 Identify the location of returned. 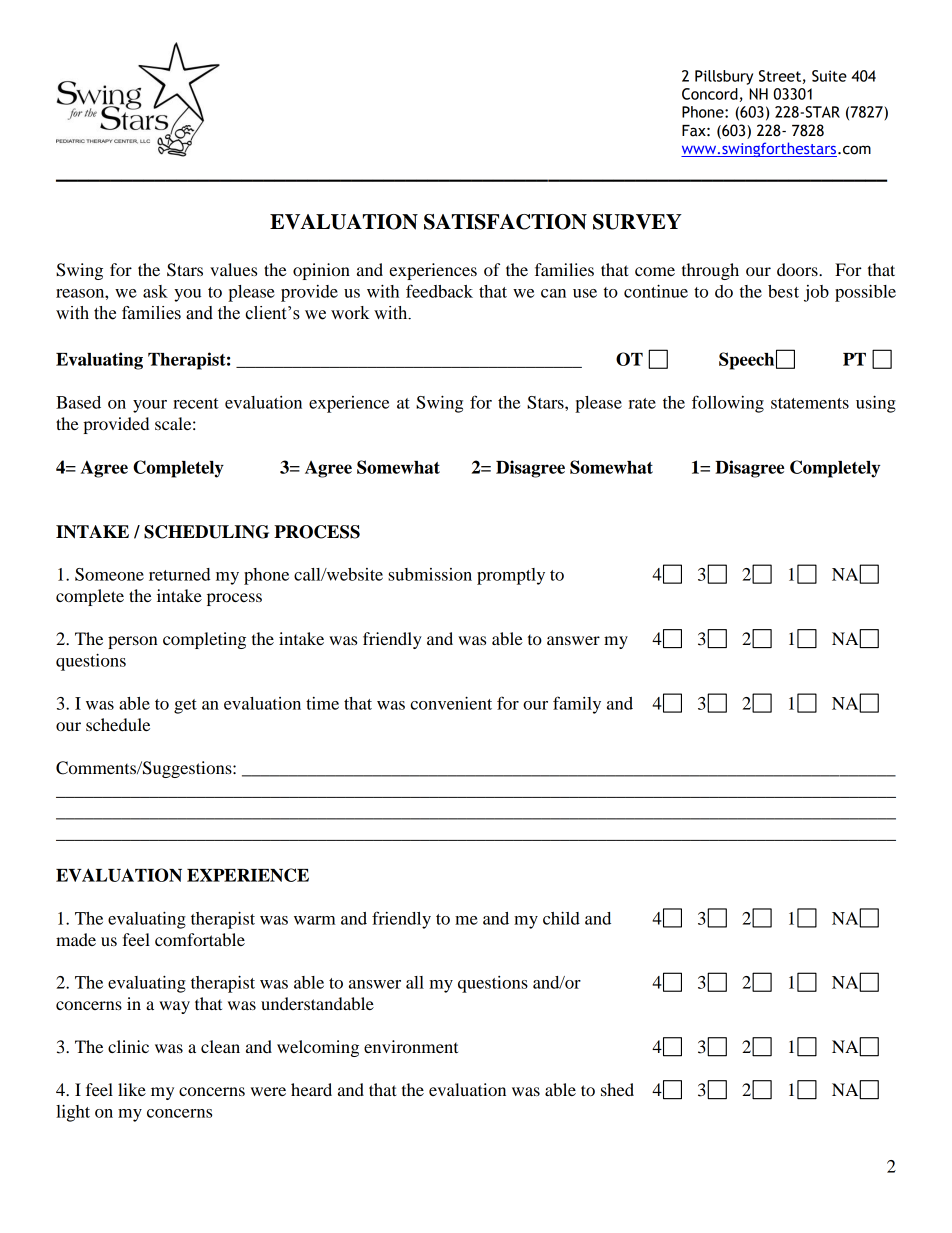
(180, 574).
